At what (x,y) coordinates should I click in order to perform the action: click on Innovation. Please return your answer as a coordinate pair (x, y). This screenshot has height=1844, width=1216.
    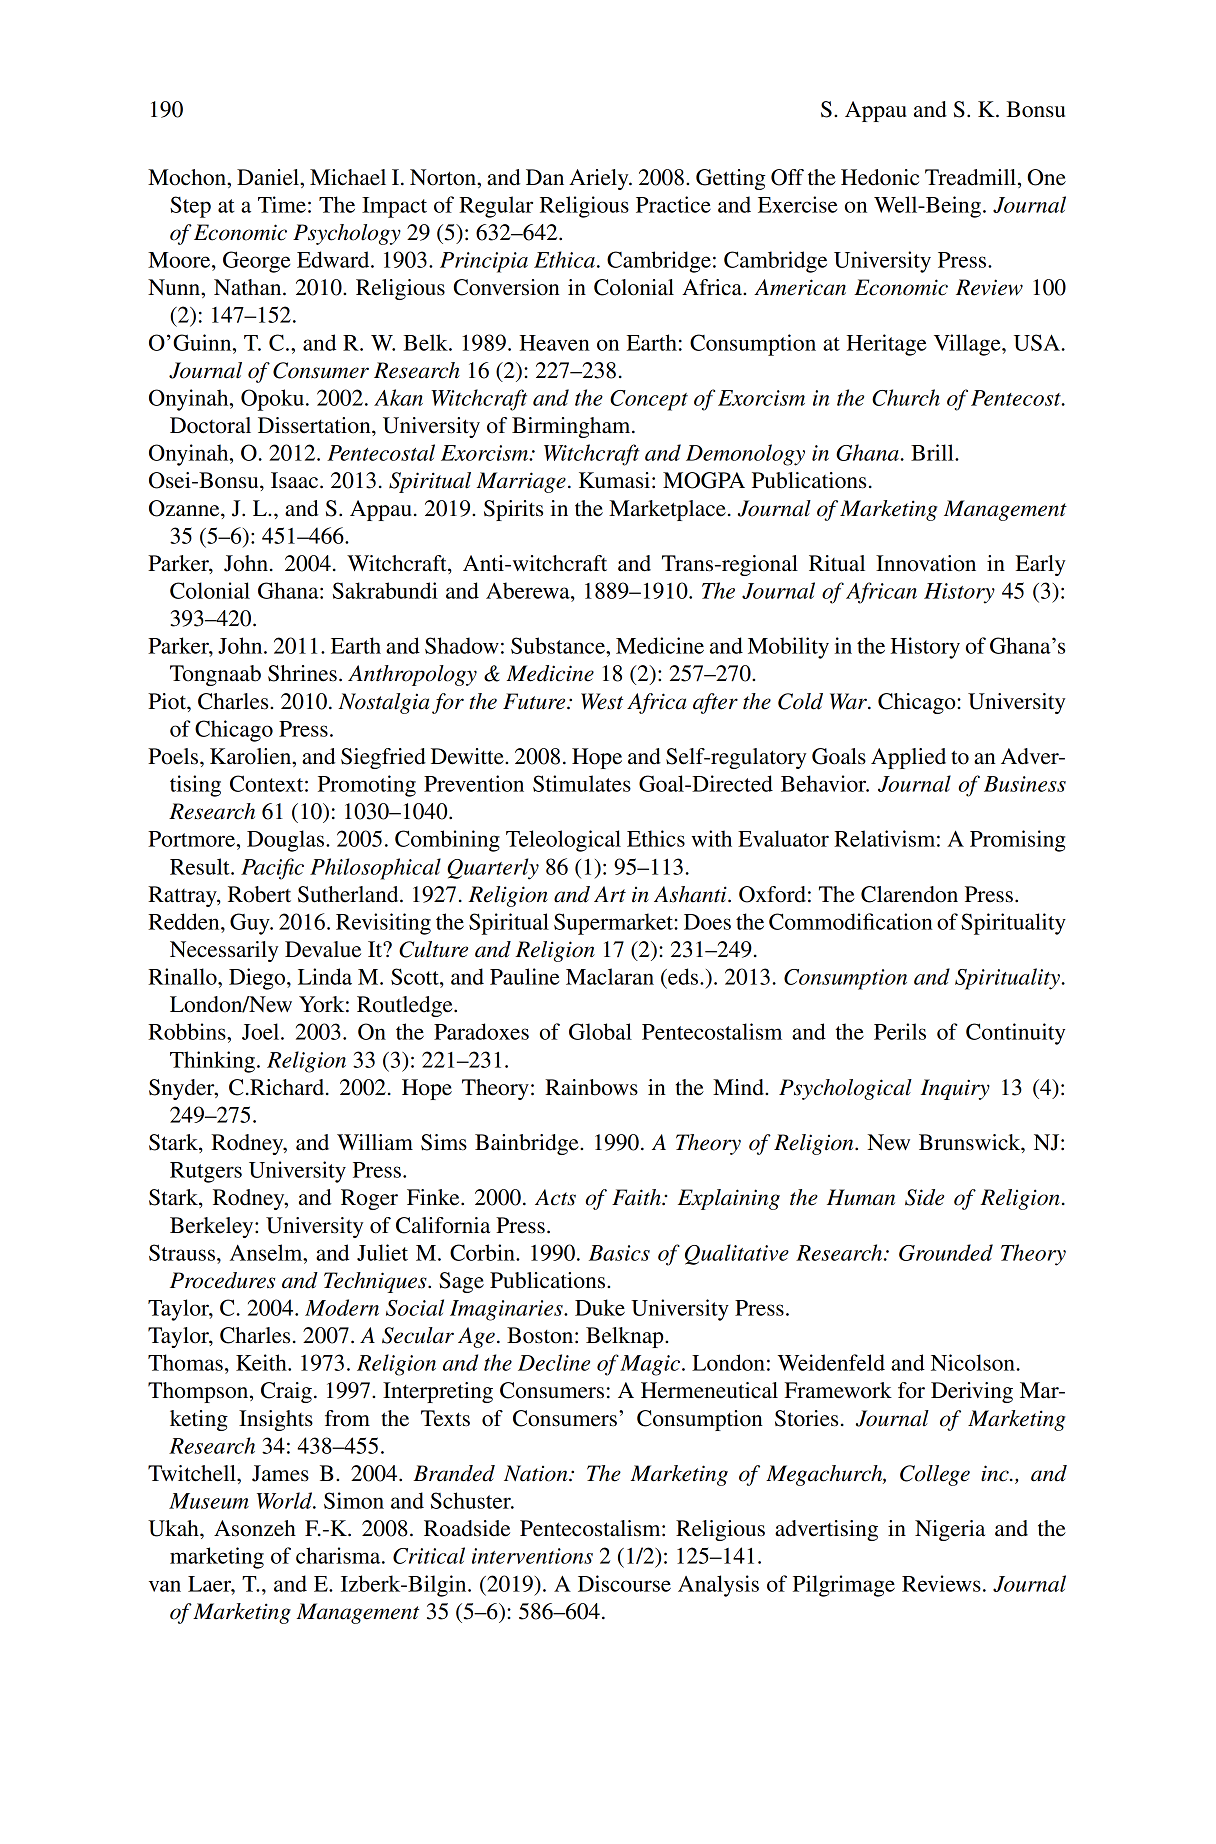
    Looking at the image, I should click on (926, 563).
